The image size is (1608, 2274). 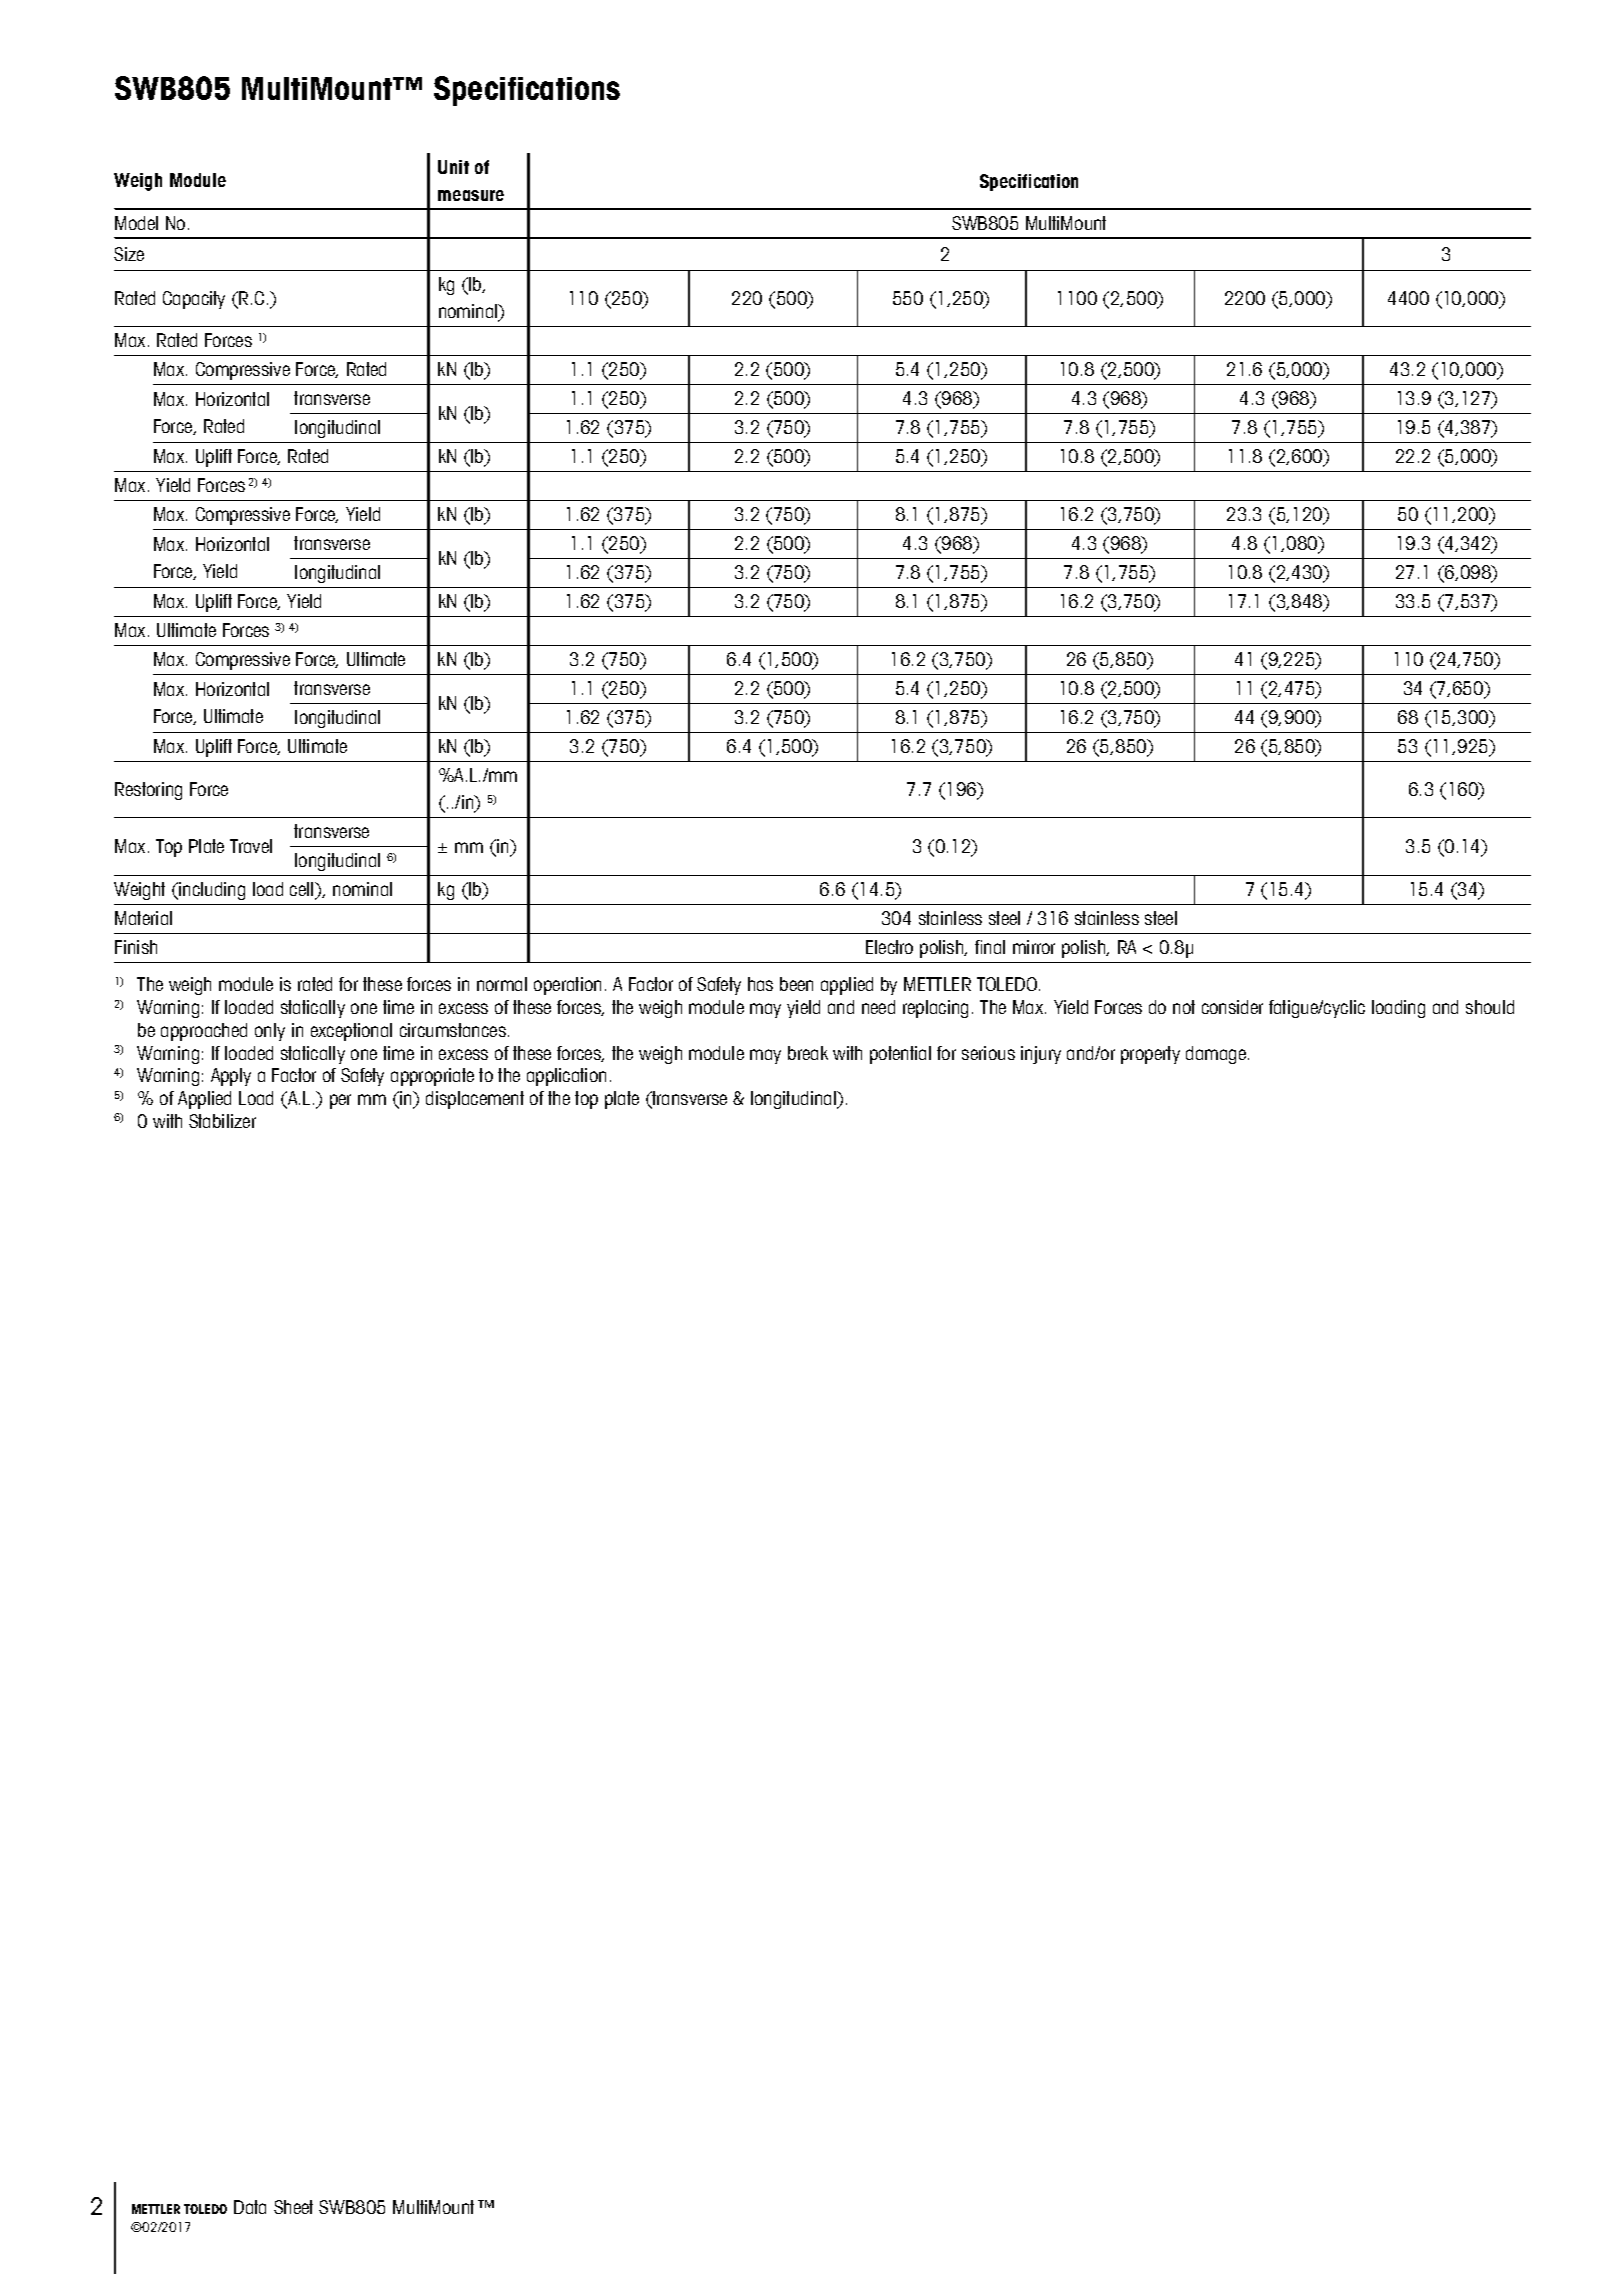 What do you see at coordinates (293, 2207) in the document?
I see `Sheet` at bounding box center [293, 2207].
